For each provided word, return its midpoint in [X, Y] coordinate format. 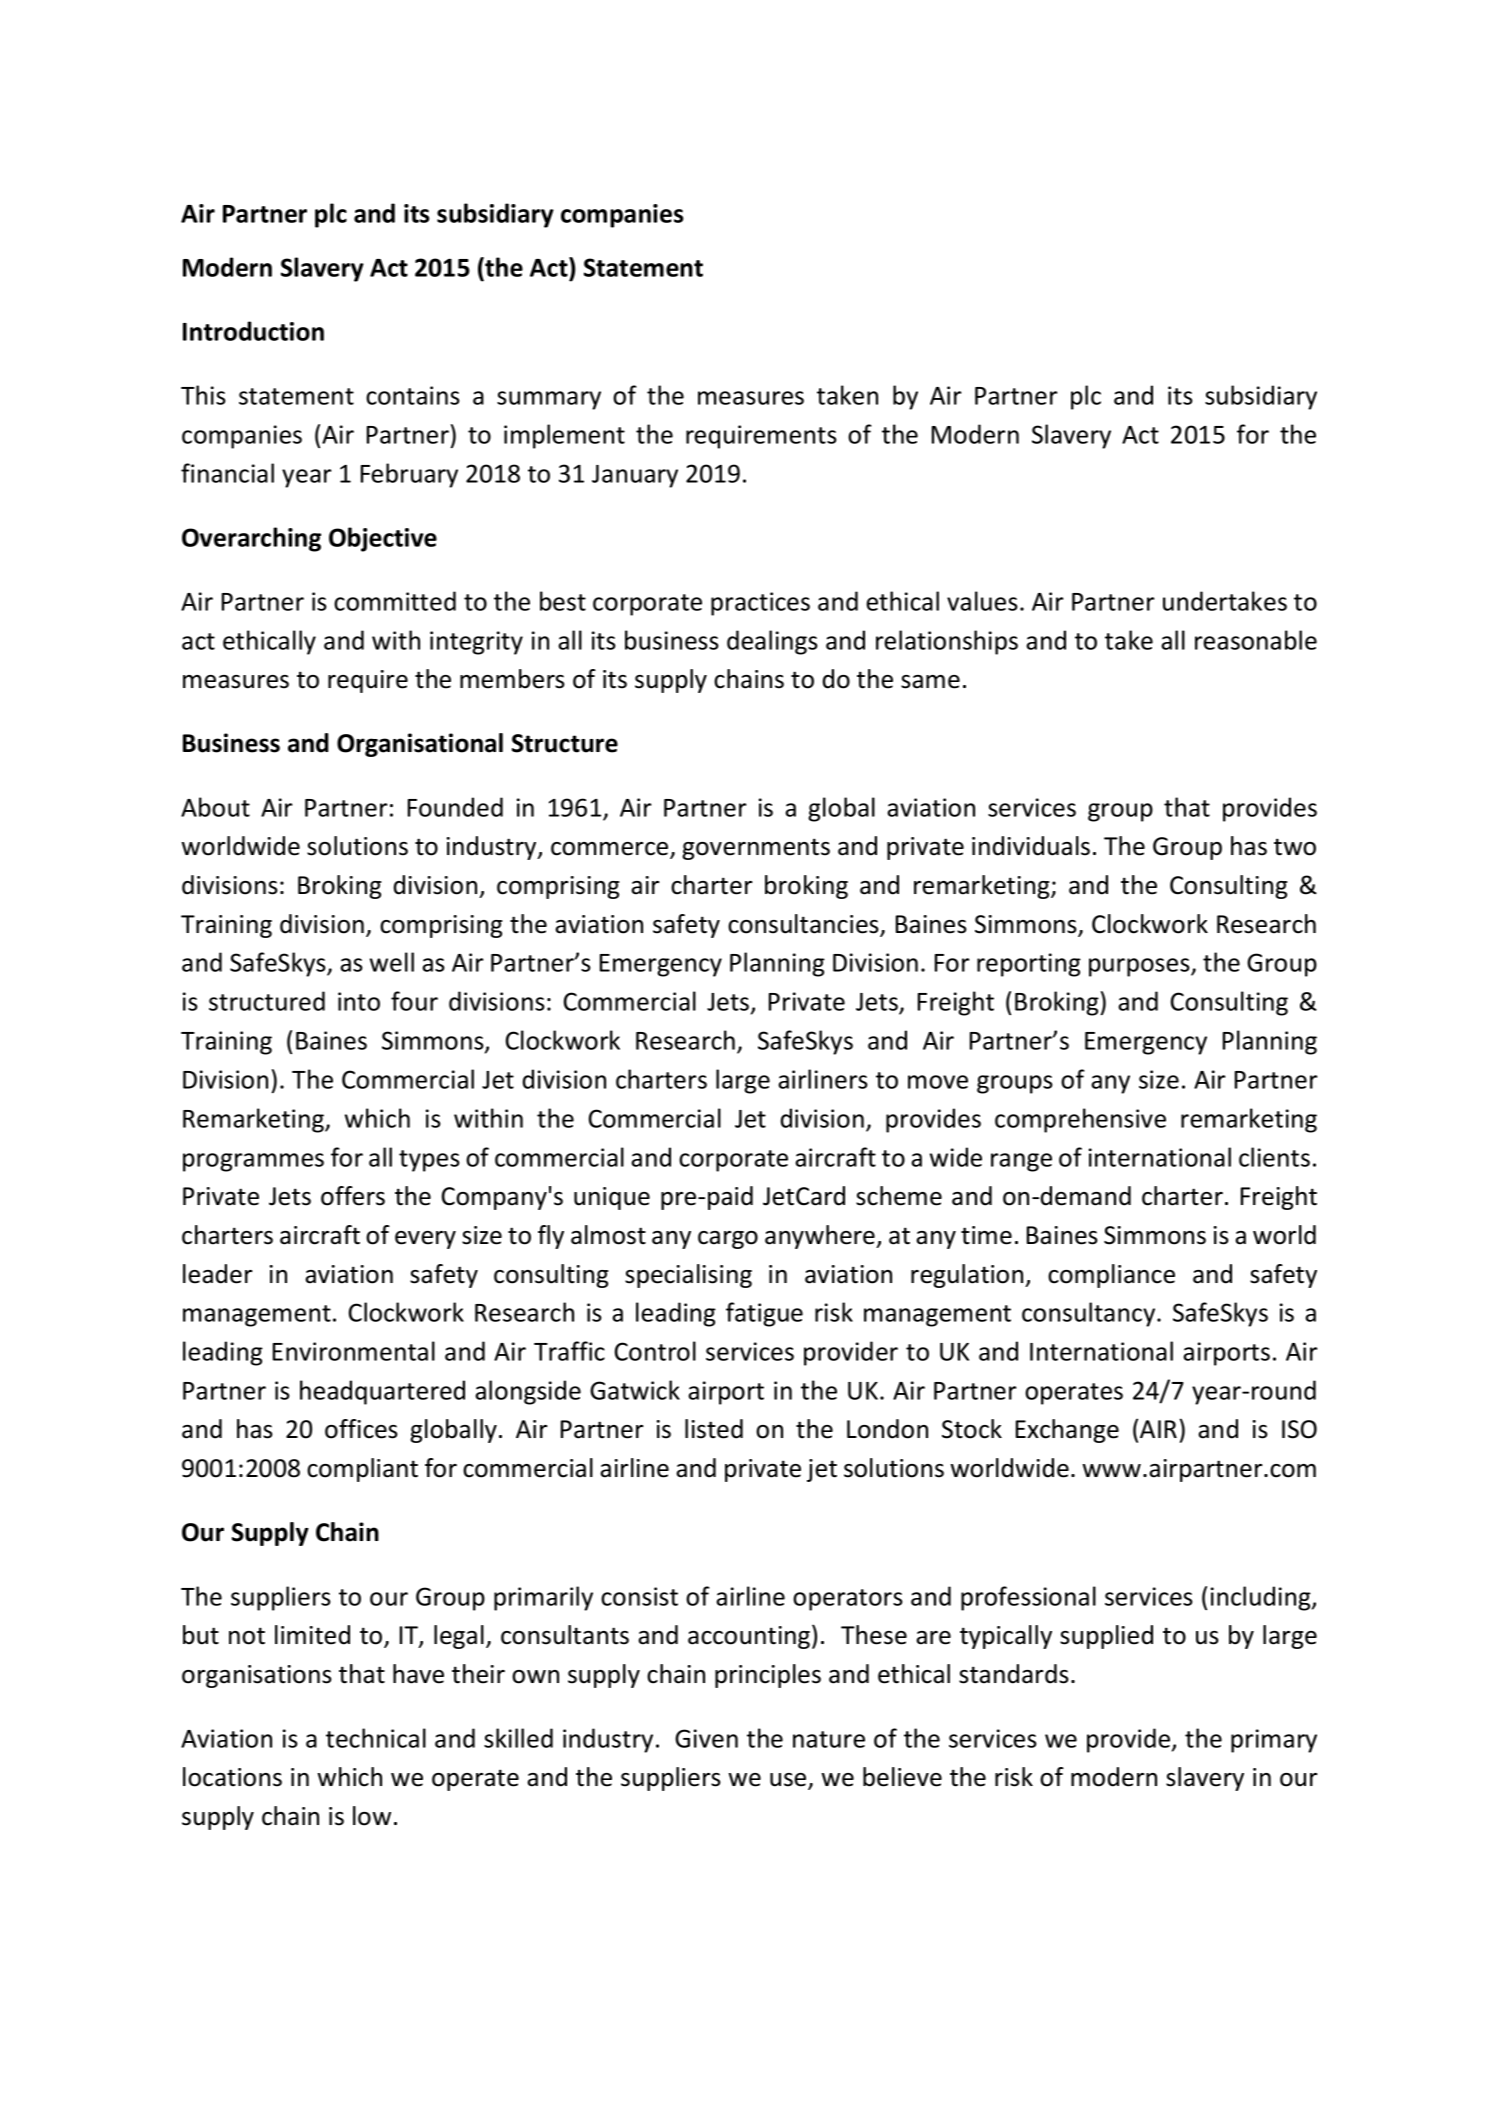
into [359, 1001]
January [635, 476]
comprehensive [1080, 1120]
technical [376, 1738]
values [982, 601]
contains [413, 395]
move [938, 1082]
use [789, 1781]
